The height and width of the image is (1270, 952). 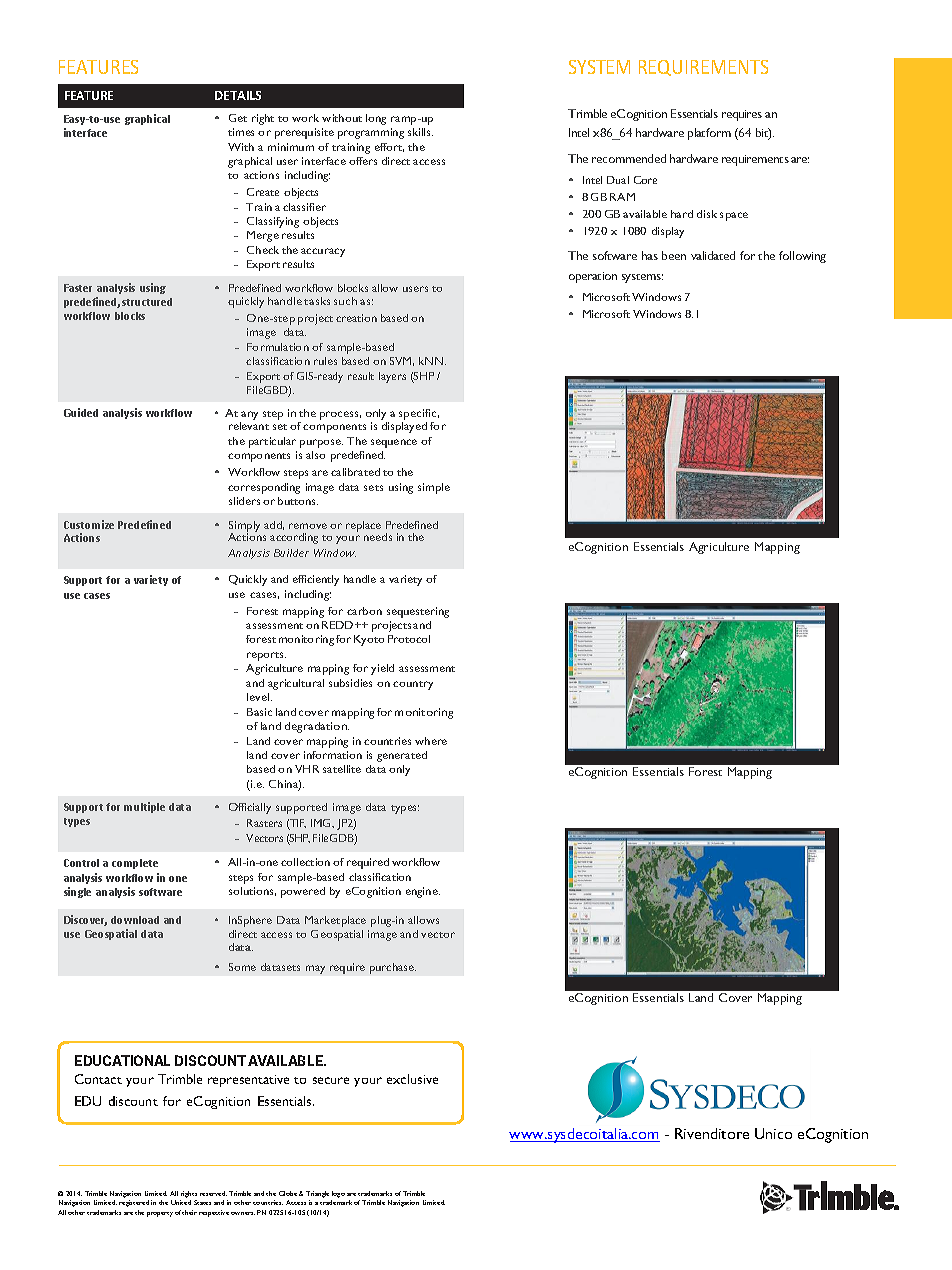 What do you see at coordinates (420, 132) in the image?
I see `skills` at bounding box center [420, 132].
